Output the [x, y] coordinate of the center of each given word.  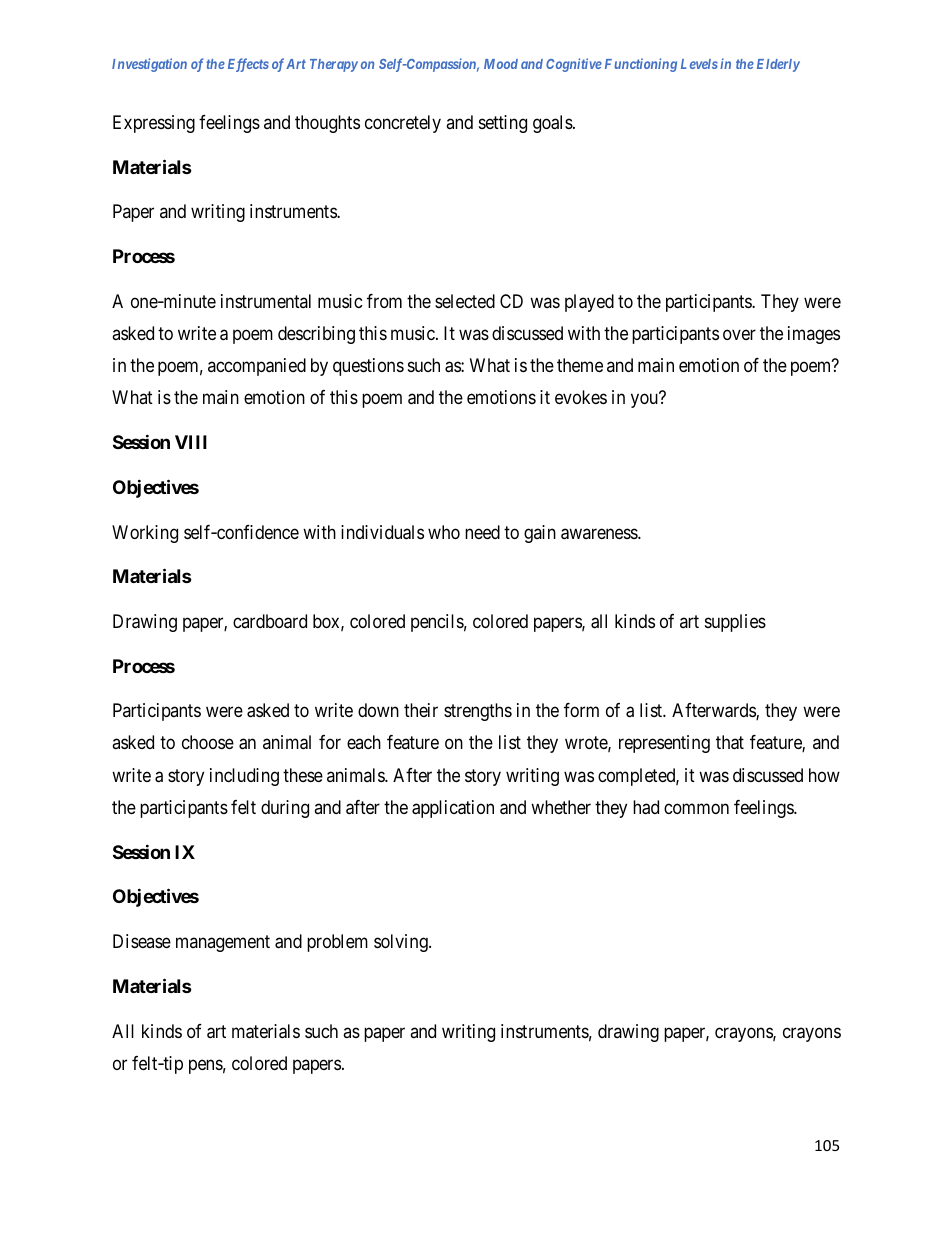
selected [465, 301]
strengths [478, 712]
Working [145, 534]
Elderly [778, 65]
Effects [248, 65]
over [739, 334]
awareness [600, 534]
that [730, 742]
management [223, 943]
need [482, 532]
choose [208, 742]
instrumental [266, 301]
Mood [501, 64]
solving [402, 943]
